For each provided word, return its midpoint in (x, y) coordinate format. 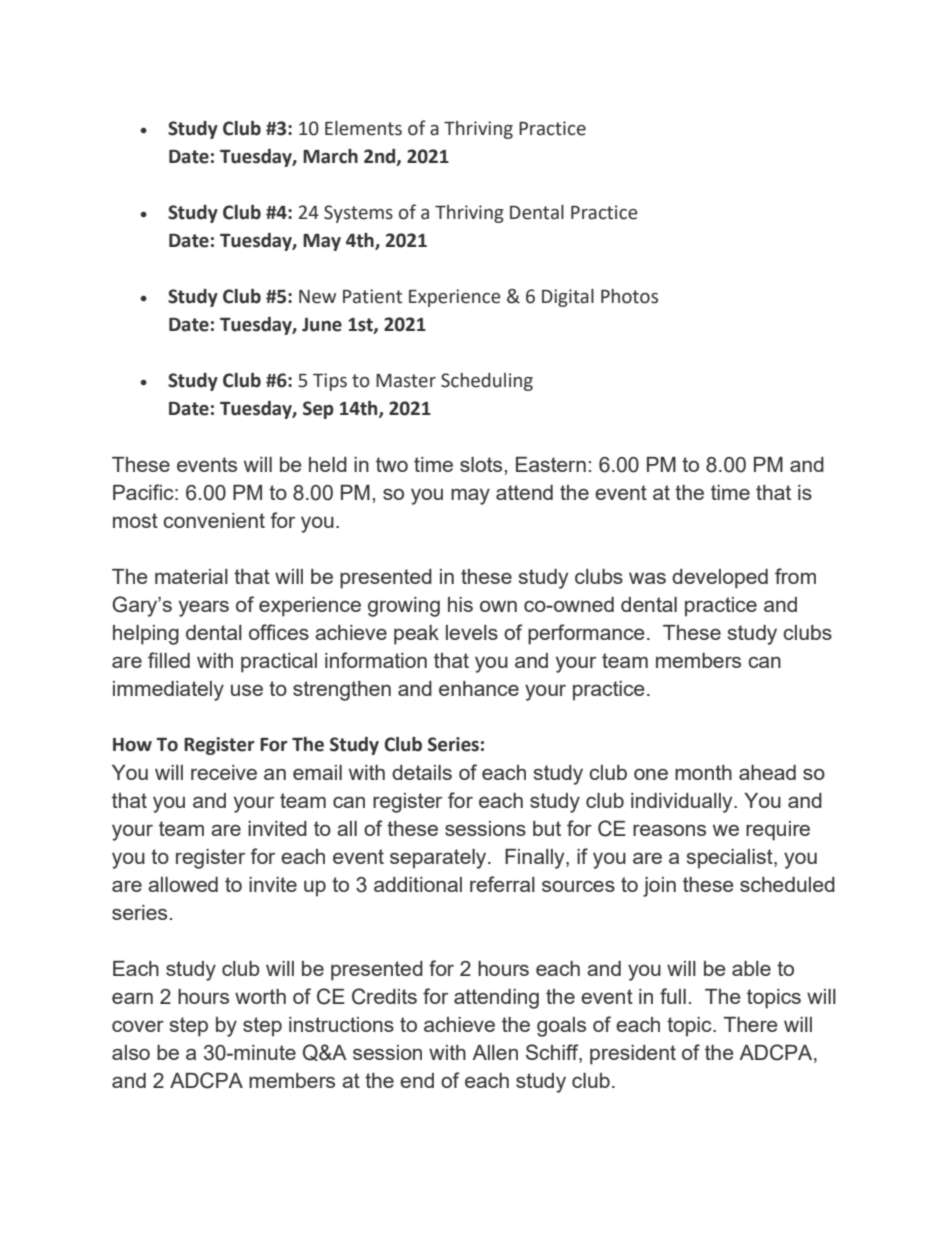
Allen (495, 1052)
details (422, 772)
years (204, 608)
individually (683, 803)
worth (260, 996)
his (460, 604)
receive (224, 772)
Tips (330, 382)
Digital (568, 298)
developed (720, 579)
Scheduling (487, 382)
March (330, 156)
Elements (363, 128)
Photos (629, 296)
